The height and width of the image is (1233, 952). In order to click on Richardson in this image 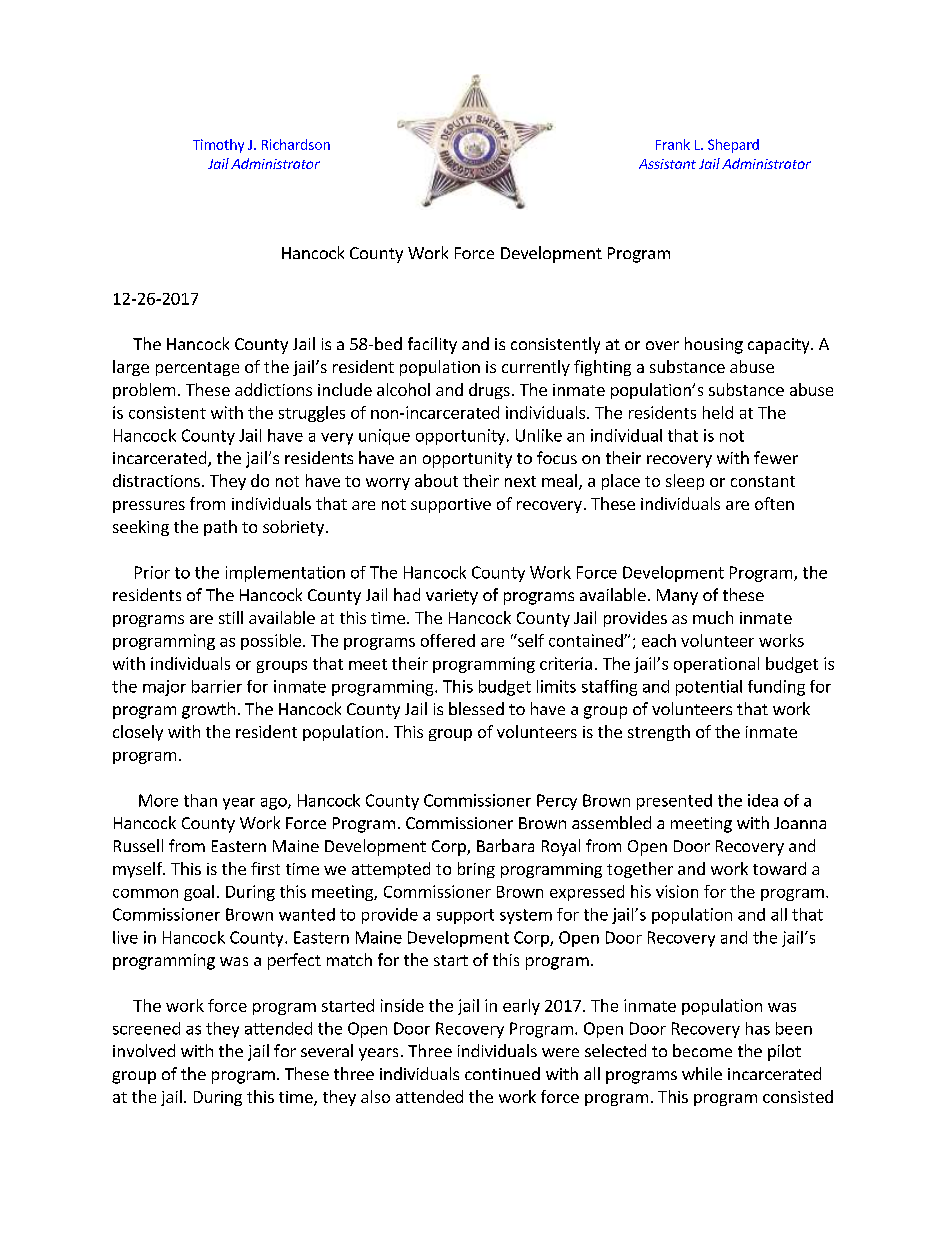, I will do `click(296, 144)`.
